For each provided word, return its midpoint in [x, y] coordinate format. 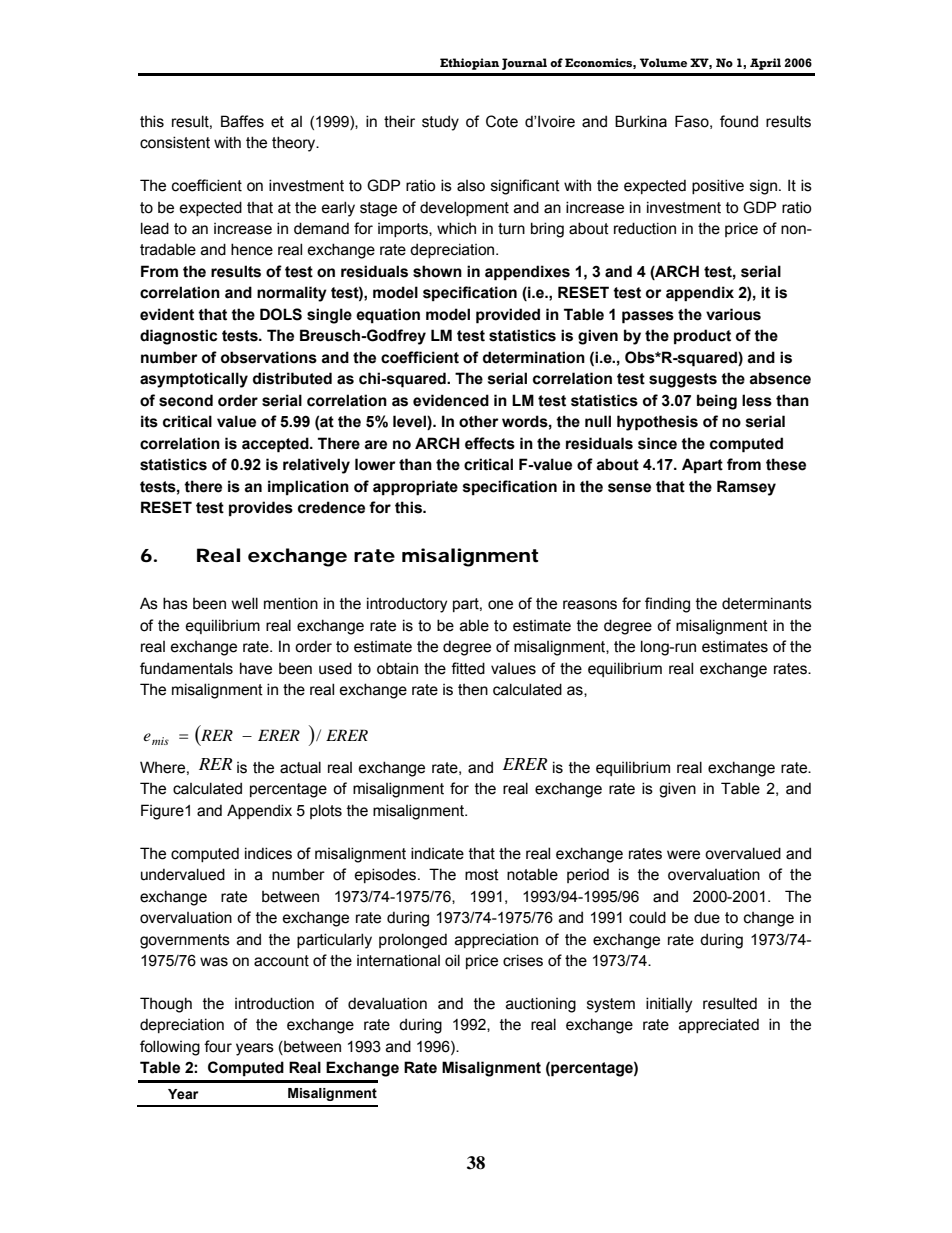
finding [667, 605]
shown [437, 271]
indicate [437, 853]
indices [268, 853]
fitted [468, 668]
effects [490, 443]
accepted [276, 445]
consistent [175, 142]
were [683, 855]
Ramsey [746, 488]
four [218, 1046]
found [739, 121]
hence [252, 249]
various [733, 314]
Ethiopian [469, 64]
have [256, 668]
